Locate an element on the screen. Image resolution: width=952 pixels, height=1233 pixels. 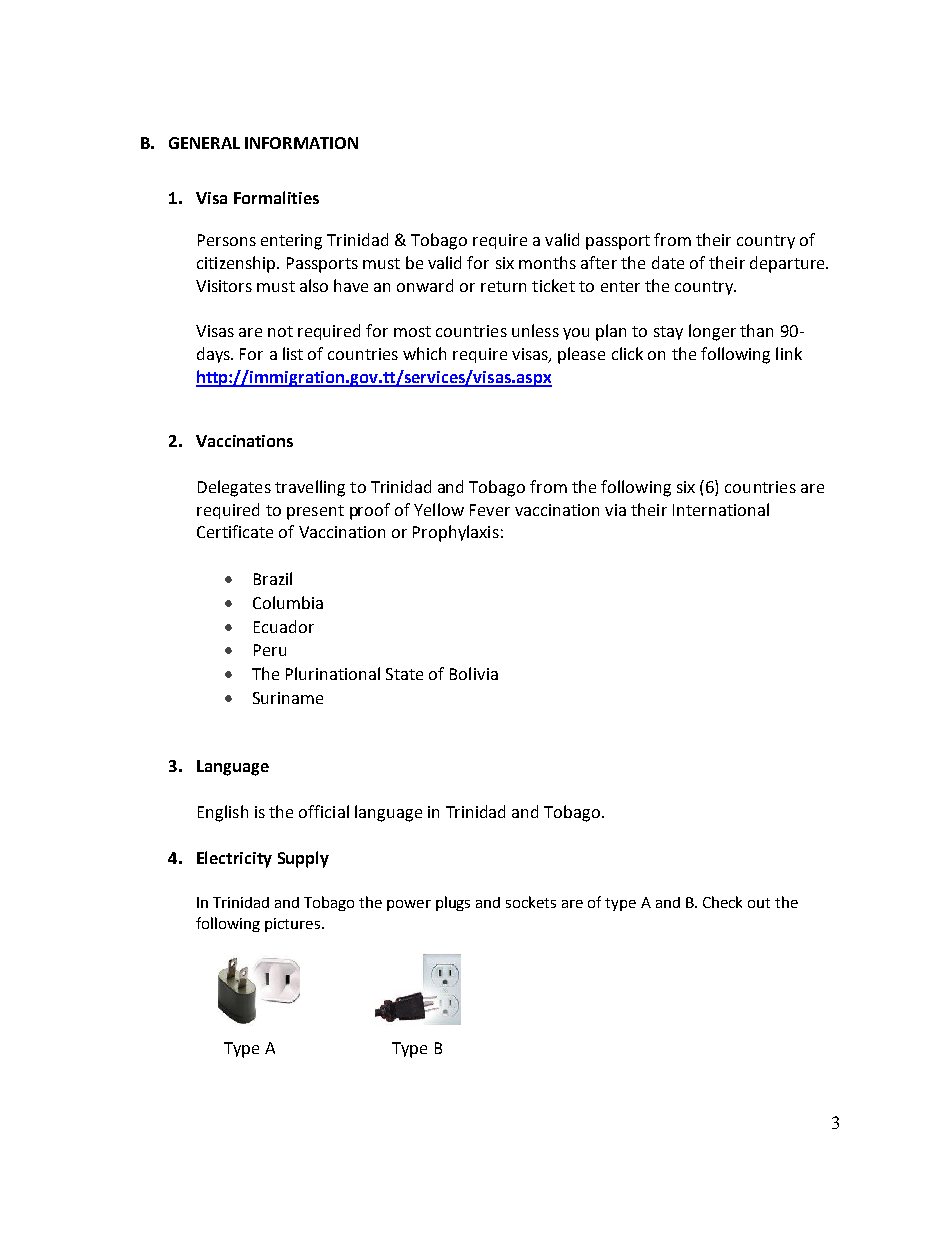
link is located at coordinates (789, 353).
